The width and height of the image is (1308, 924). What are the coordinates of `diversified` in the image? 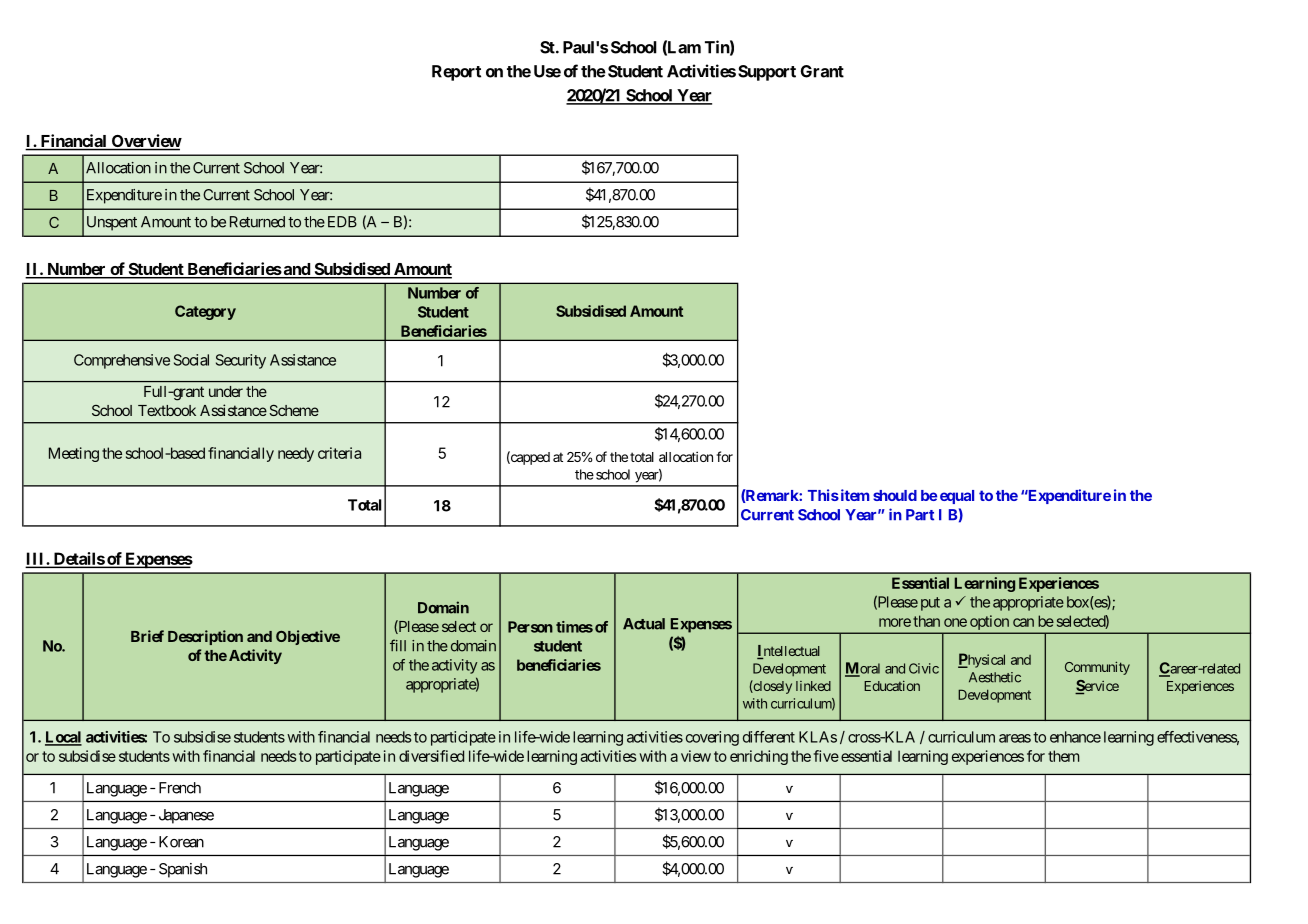 It's located at (431, 756).
